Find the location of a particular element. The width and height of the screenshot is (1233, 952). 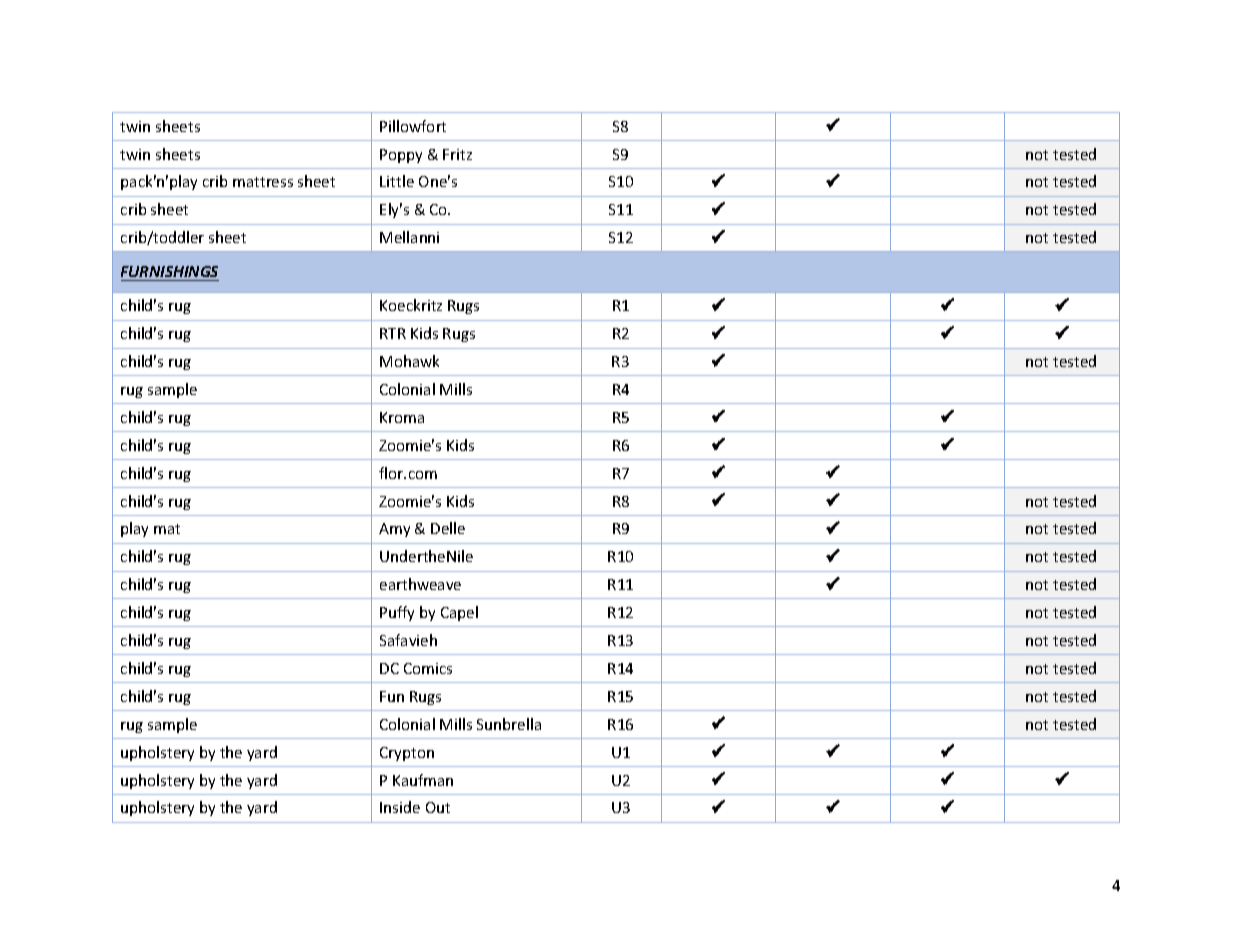

Comics is located at coordinates (428, 668).
